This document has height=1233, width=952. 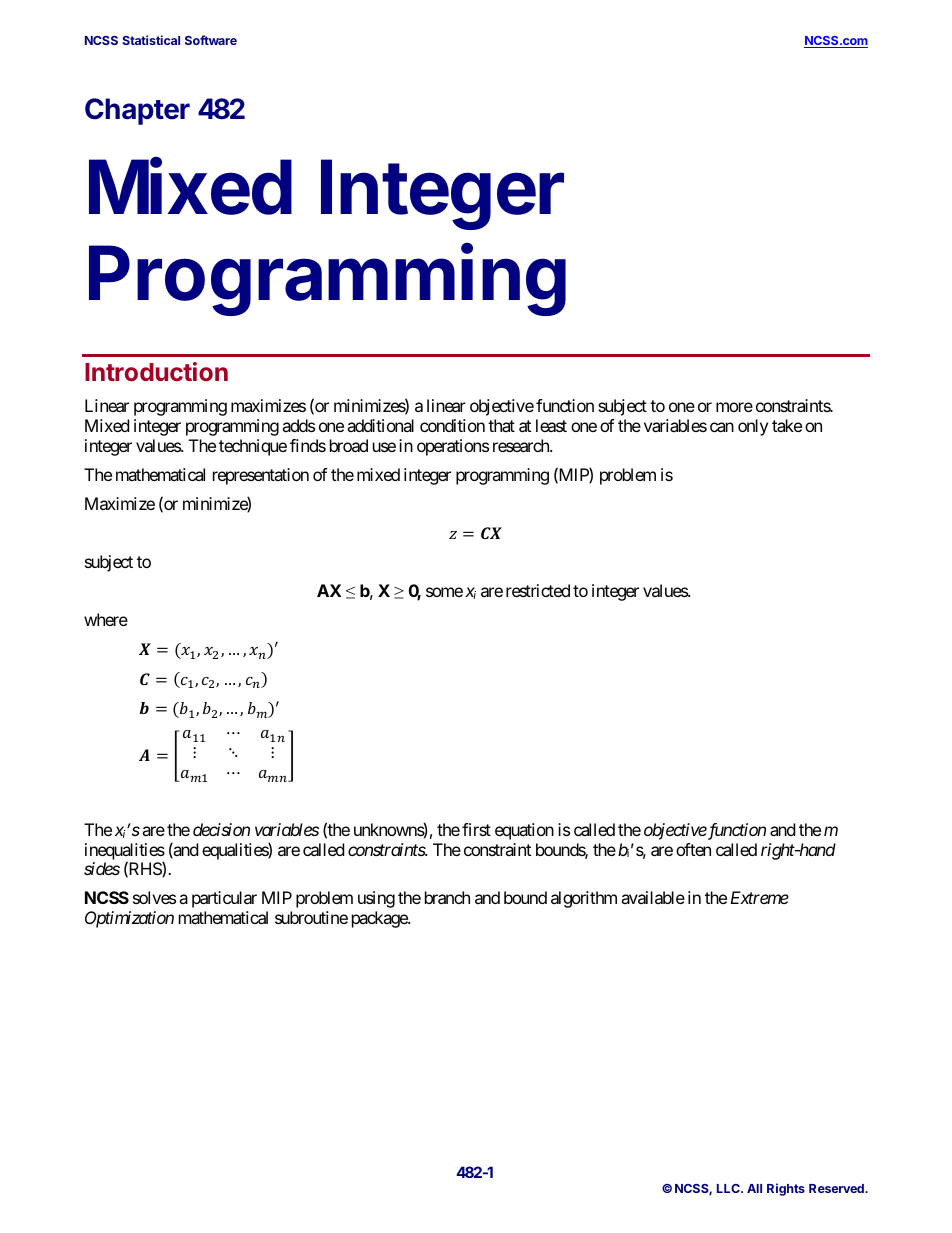 What do you see at coordinates (221, 829) in the document?
I see `decision` at bounding box center [221, 829].
